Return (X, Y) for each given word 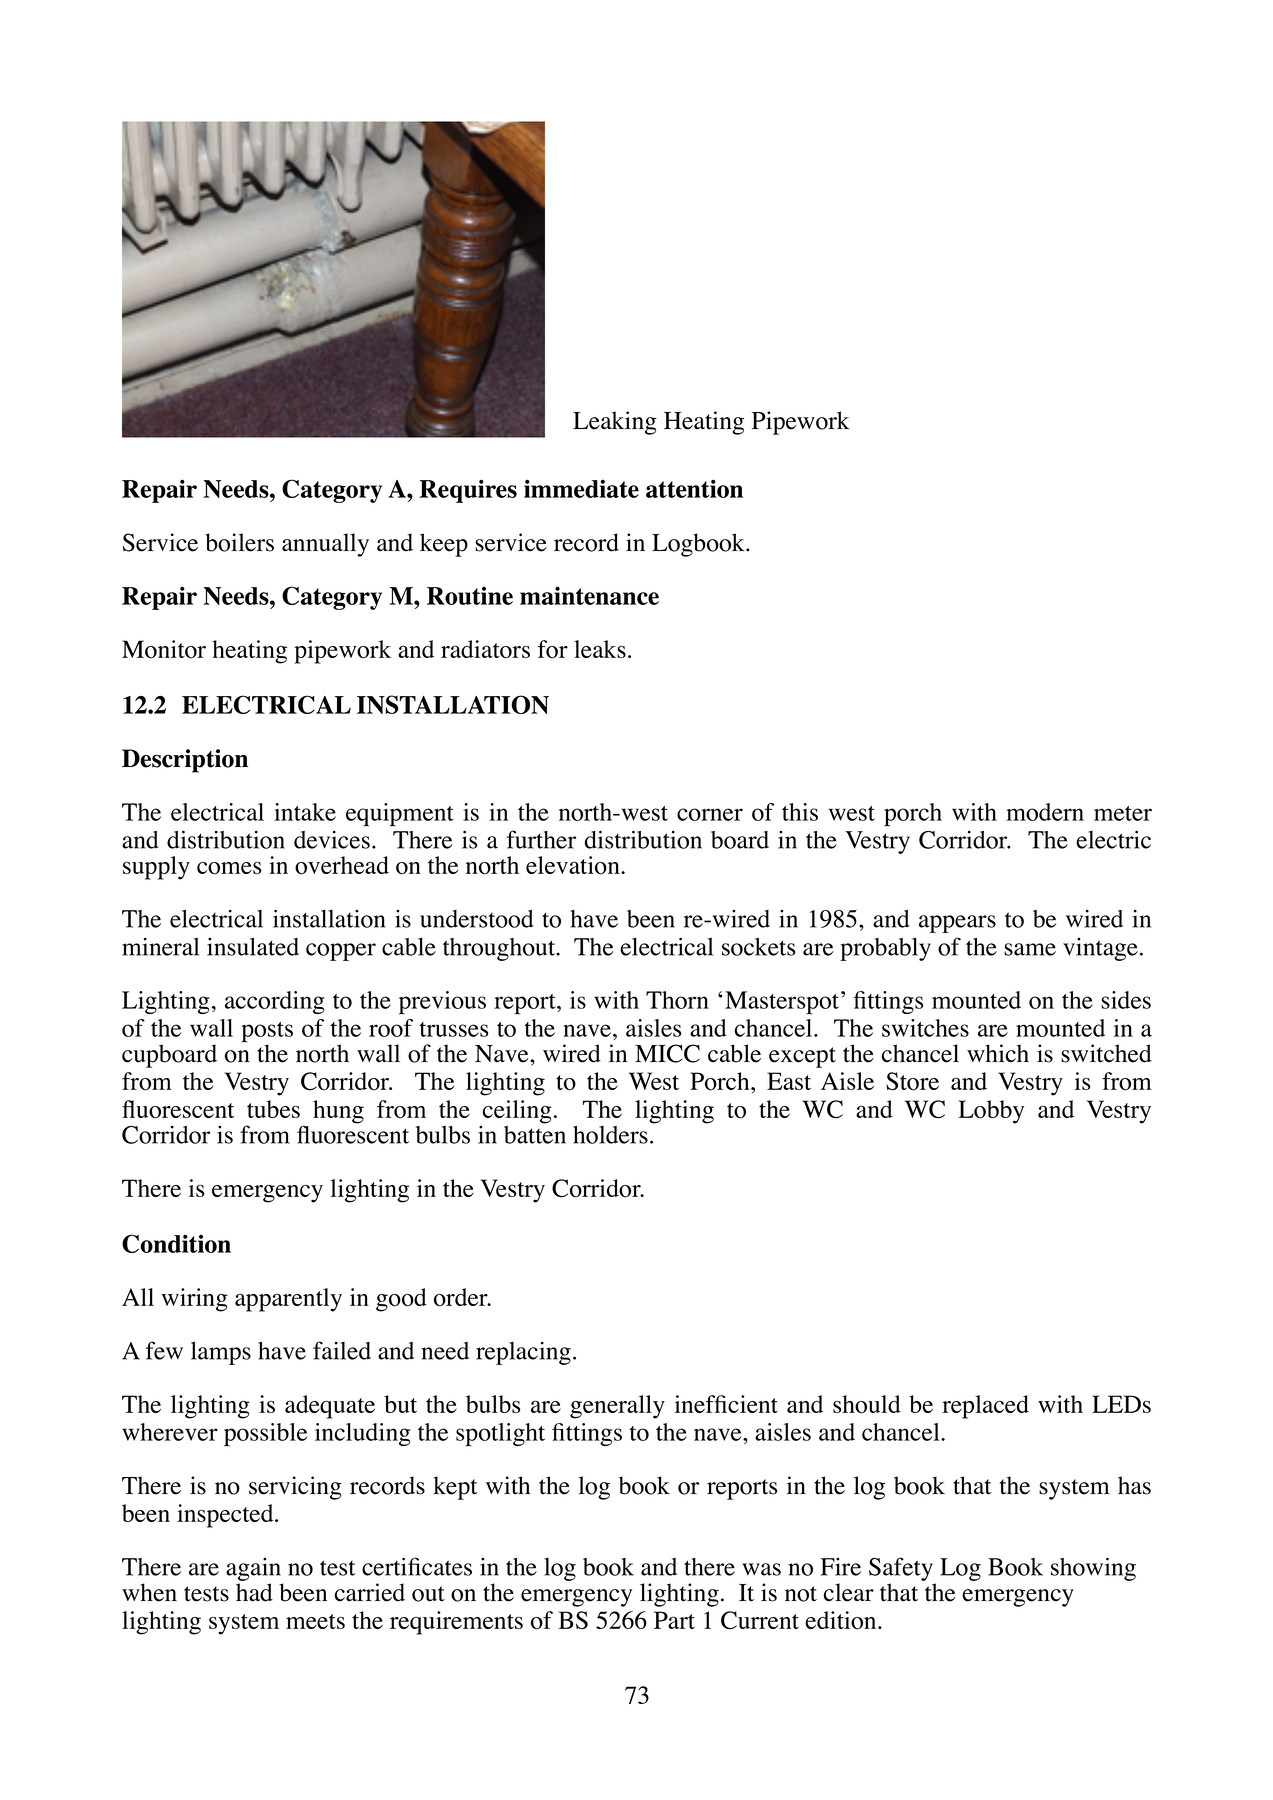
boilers (239, 542)
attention (694, 488)
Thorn (677, 1000)
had (254, 1592)
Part (674, 1620)
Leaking (615, 423)
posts (267, 1033)
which (998, 1053)
